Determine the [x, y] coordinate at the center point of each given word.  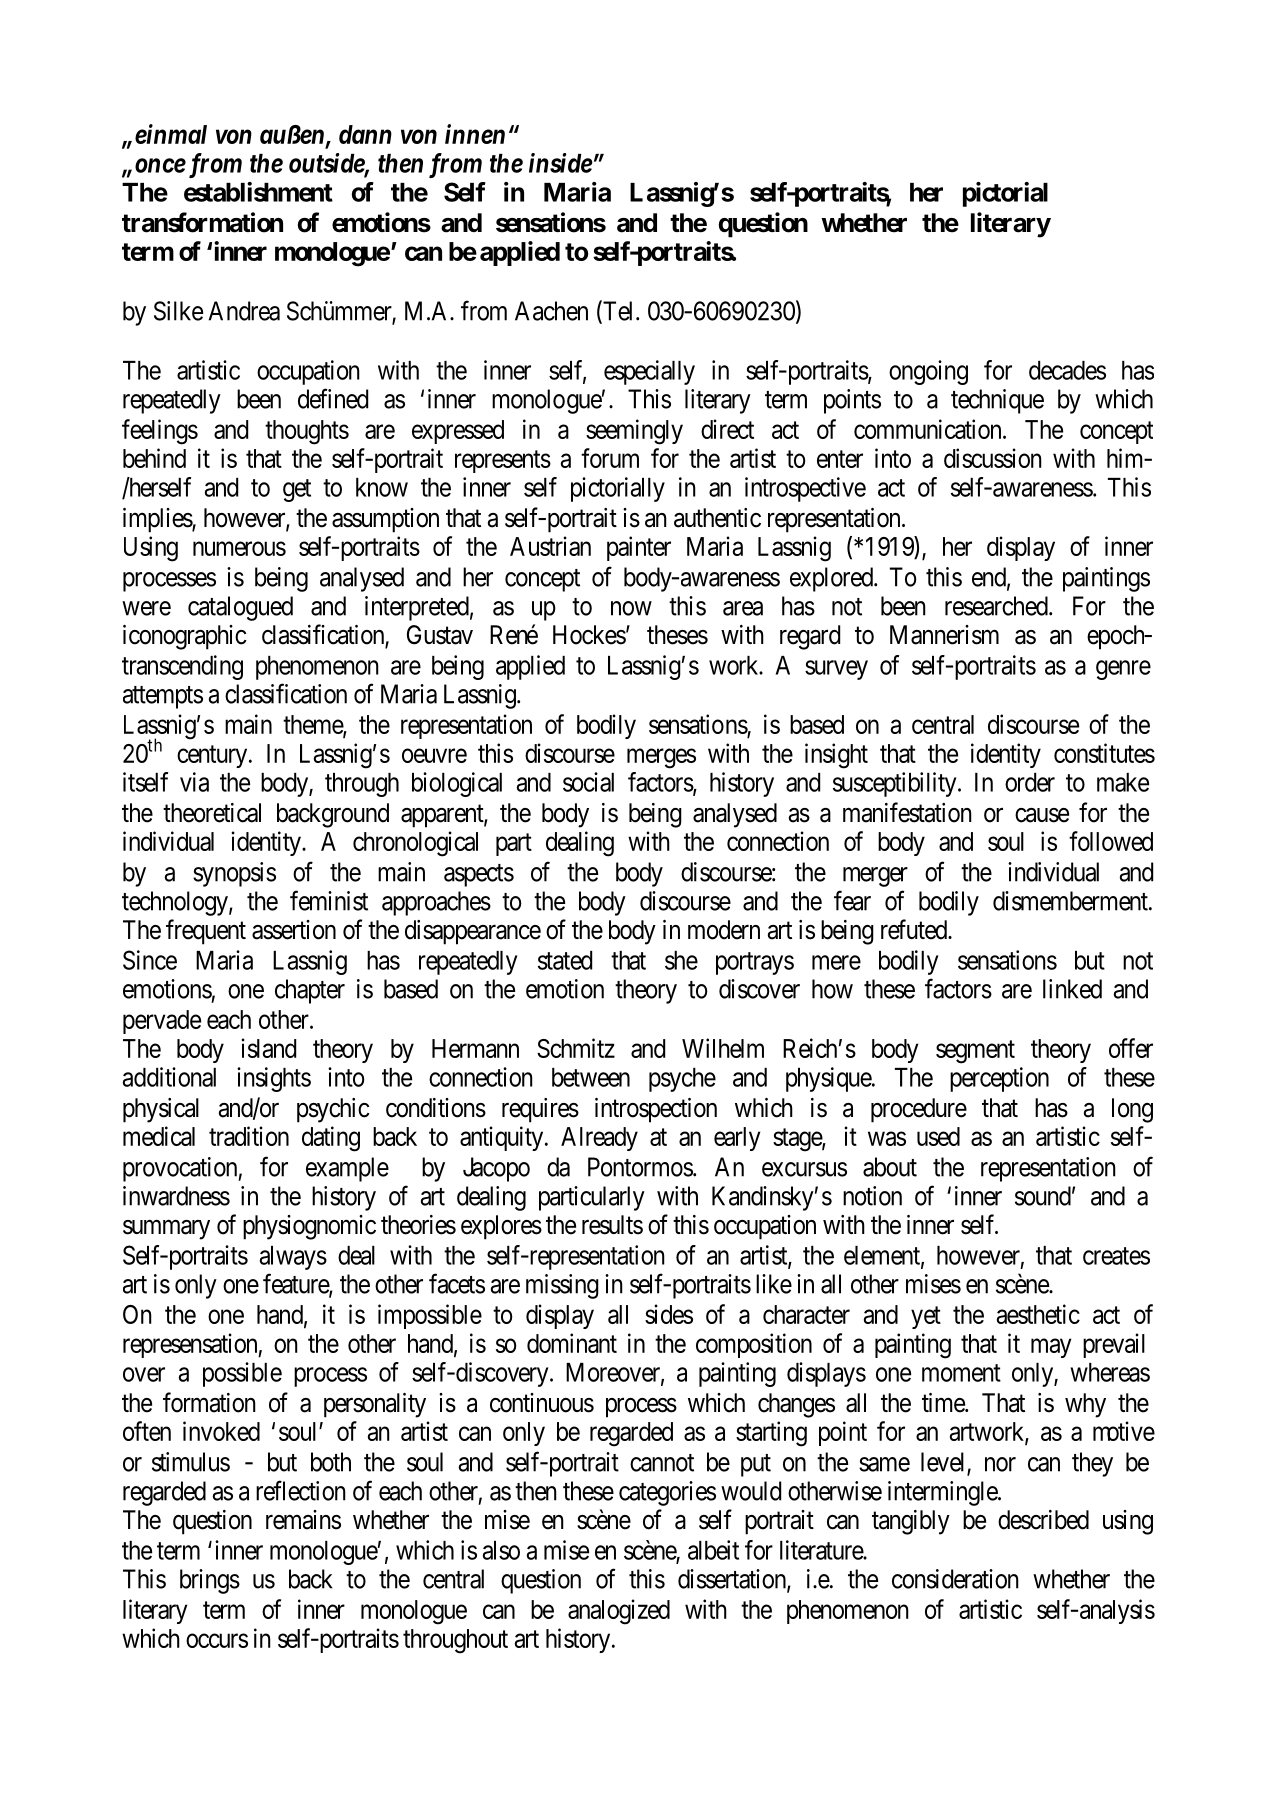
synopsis [234, 874]
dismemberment [1071, 901]
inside [561, 163]
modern [724, 930]
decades [1067, 370]
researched [997, 606]
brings [210, 1581]
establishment [258, 192]
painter [639, 548]
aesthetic [1038, 1314]
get [297, 490]
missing [562, 1286]
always [293, 1258]
